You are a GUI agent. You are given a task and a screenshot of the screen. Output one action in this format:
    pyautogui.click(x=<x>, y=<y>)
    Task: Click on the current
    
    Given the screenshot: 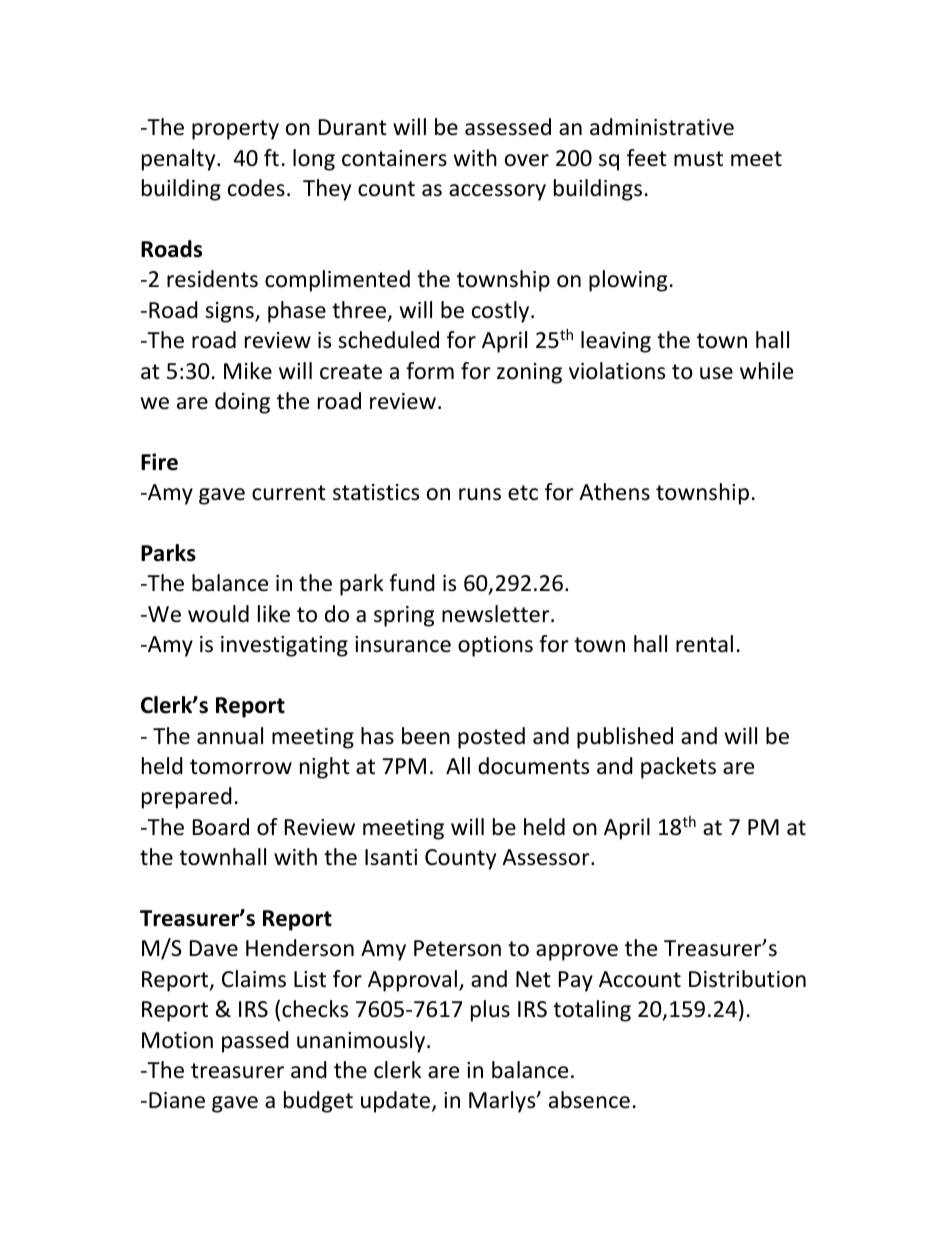 What is the action you would take?
    pyautogui.click(x=289, y=493)
